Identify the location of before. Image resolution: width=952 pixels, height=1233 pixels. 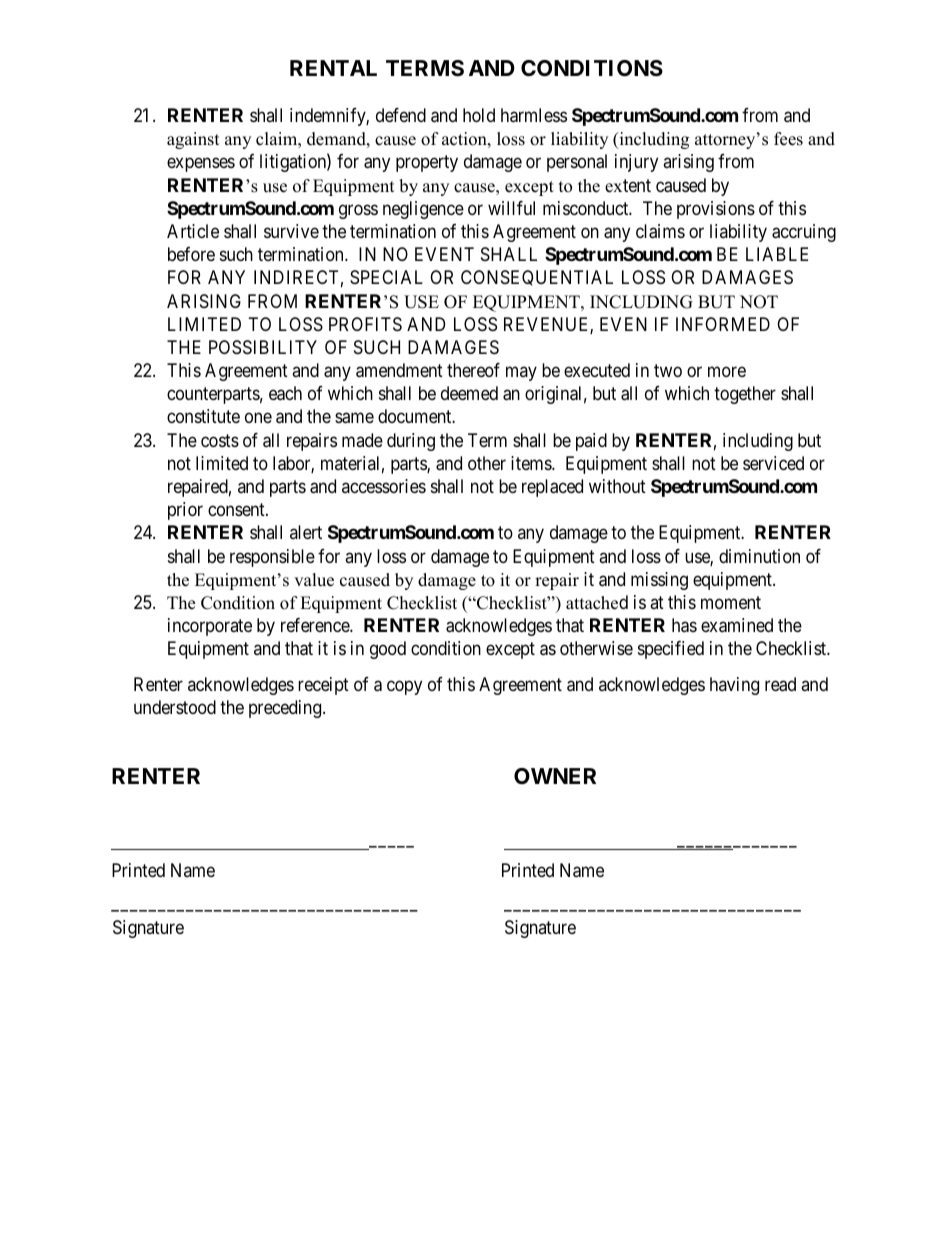
(191, 254).
